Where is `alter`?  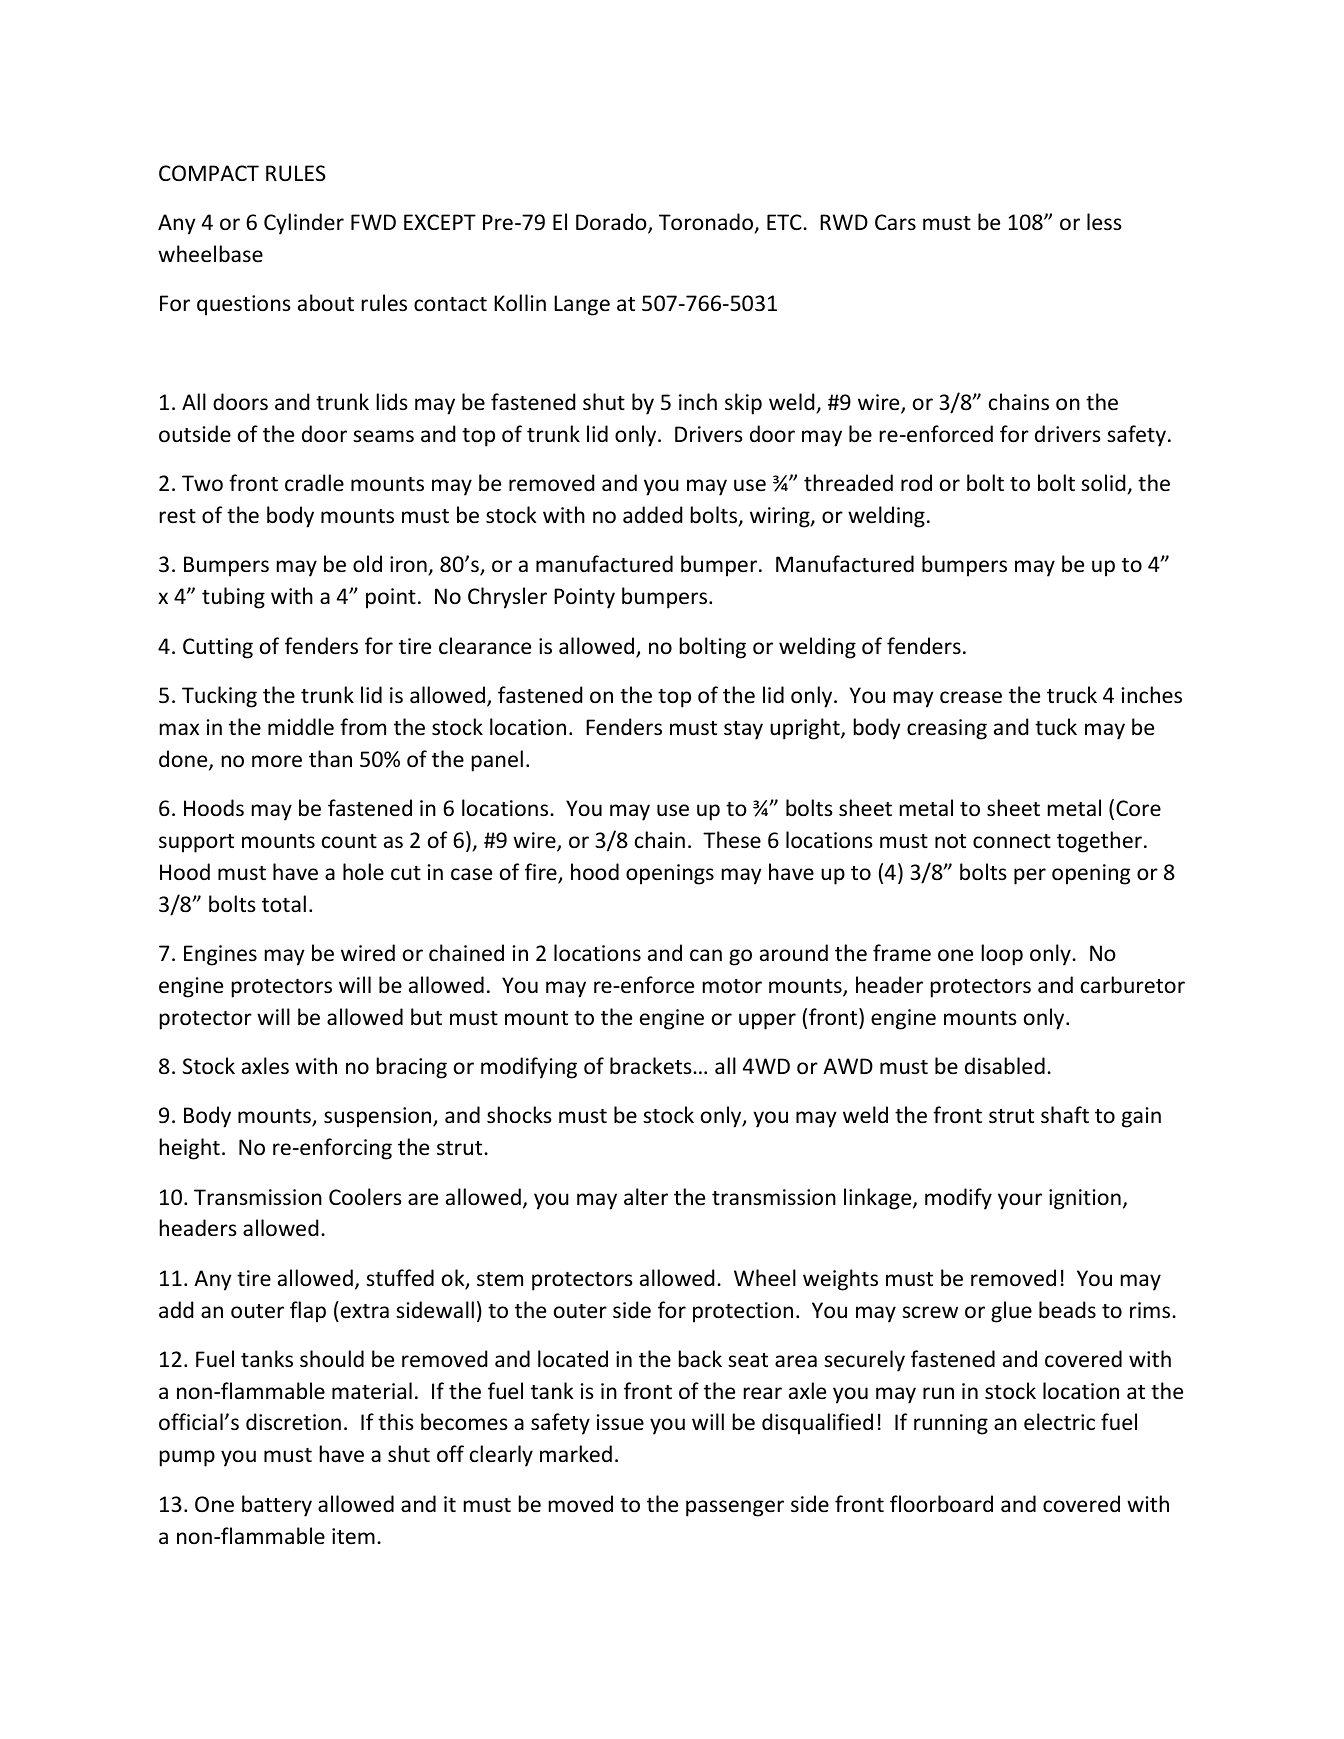 alter is located at coordinates (646, 1197).
